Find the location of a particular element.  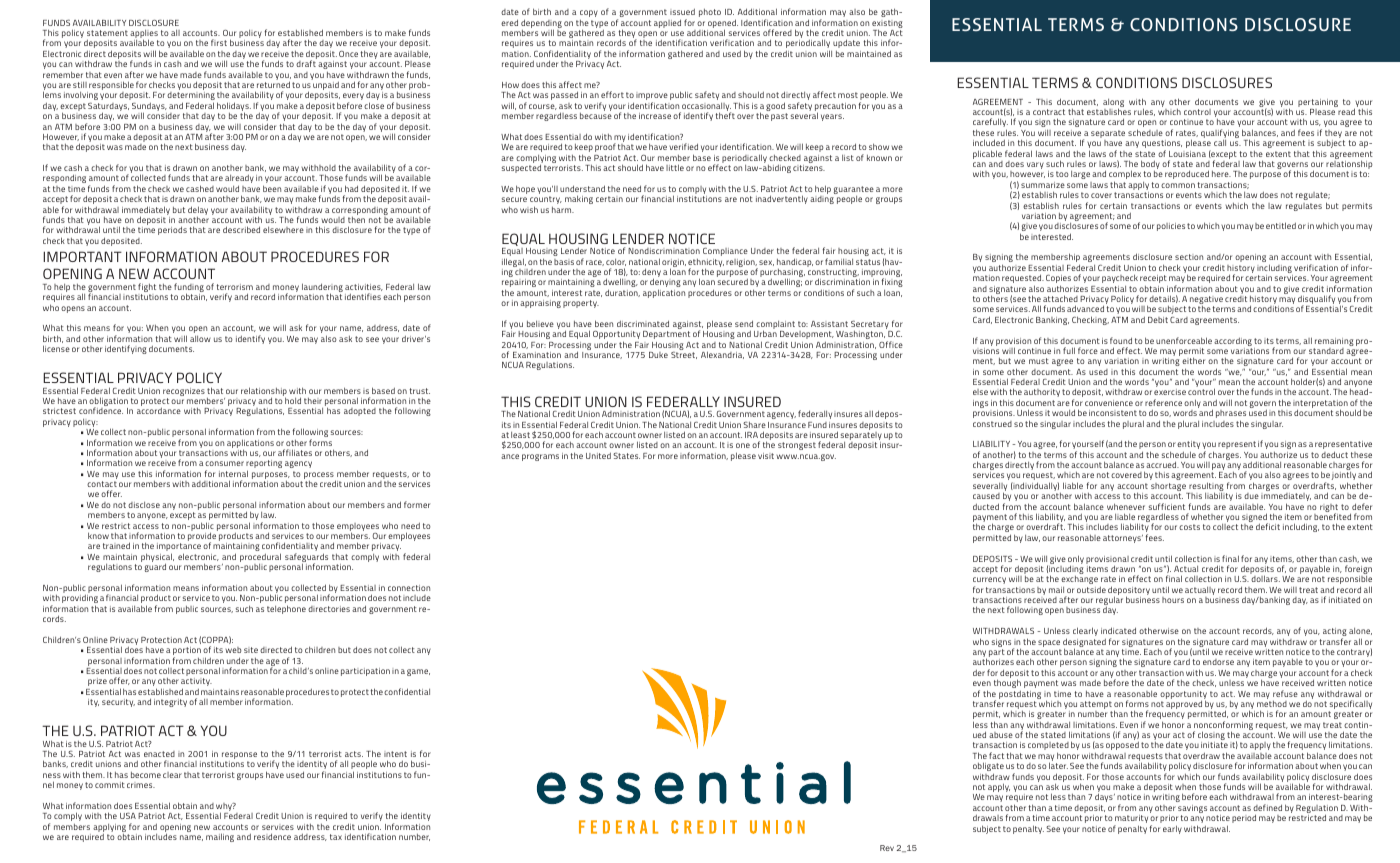

phrases is located at coordinates (1231, 415).
